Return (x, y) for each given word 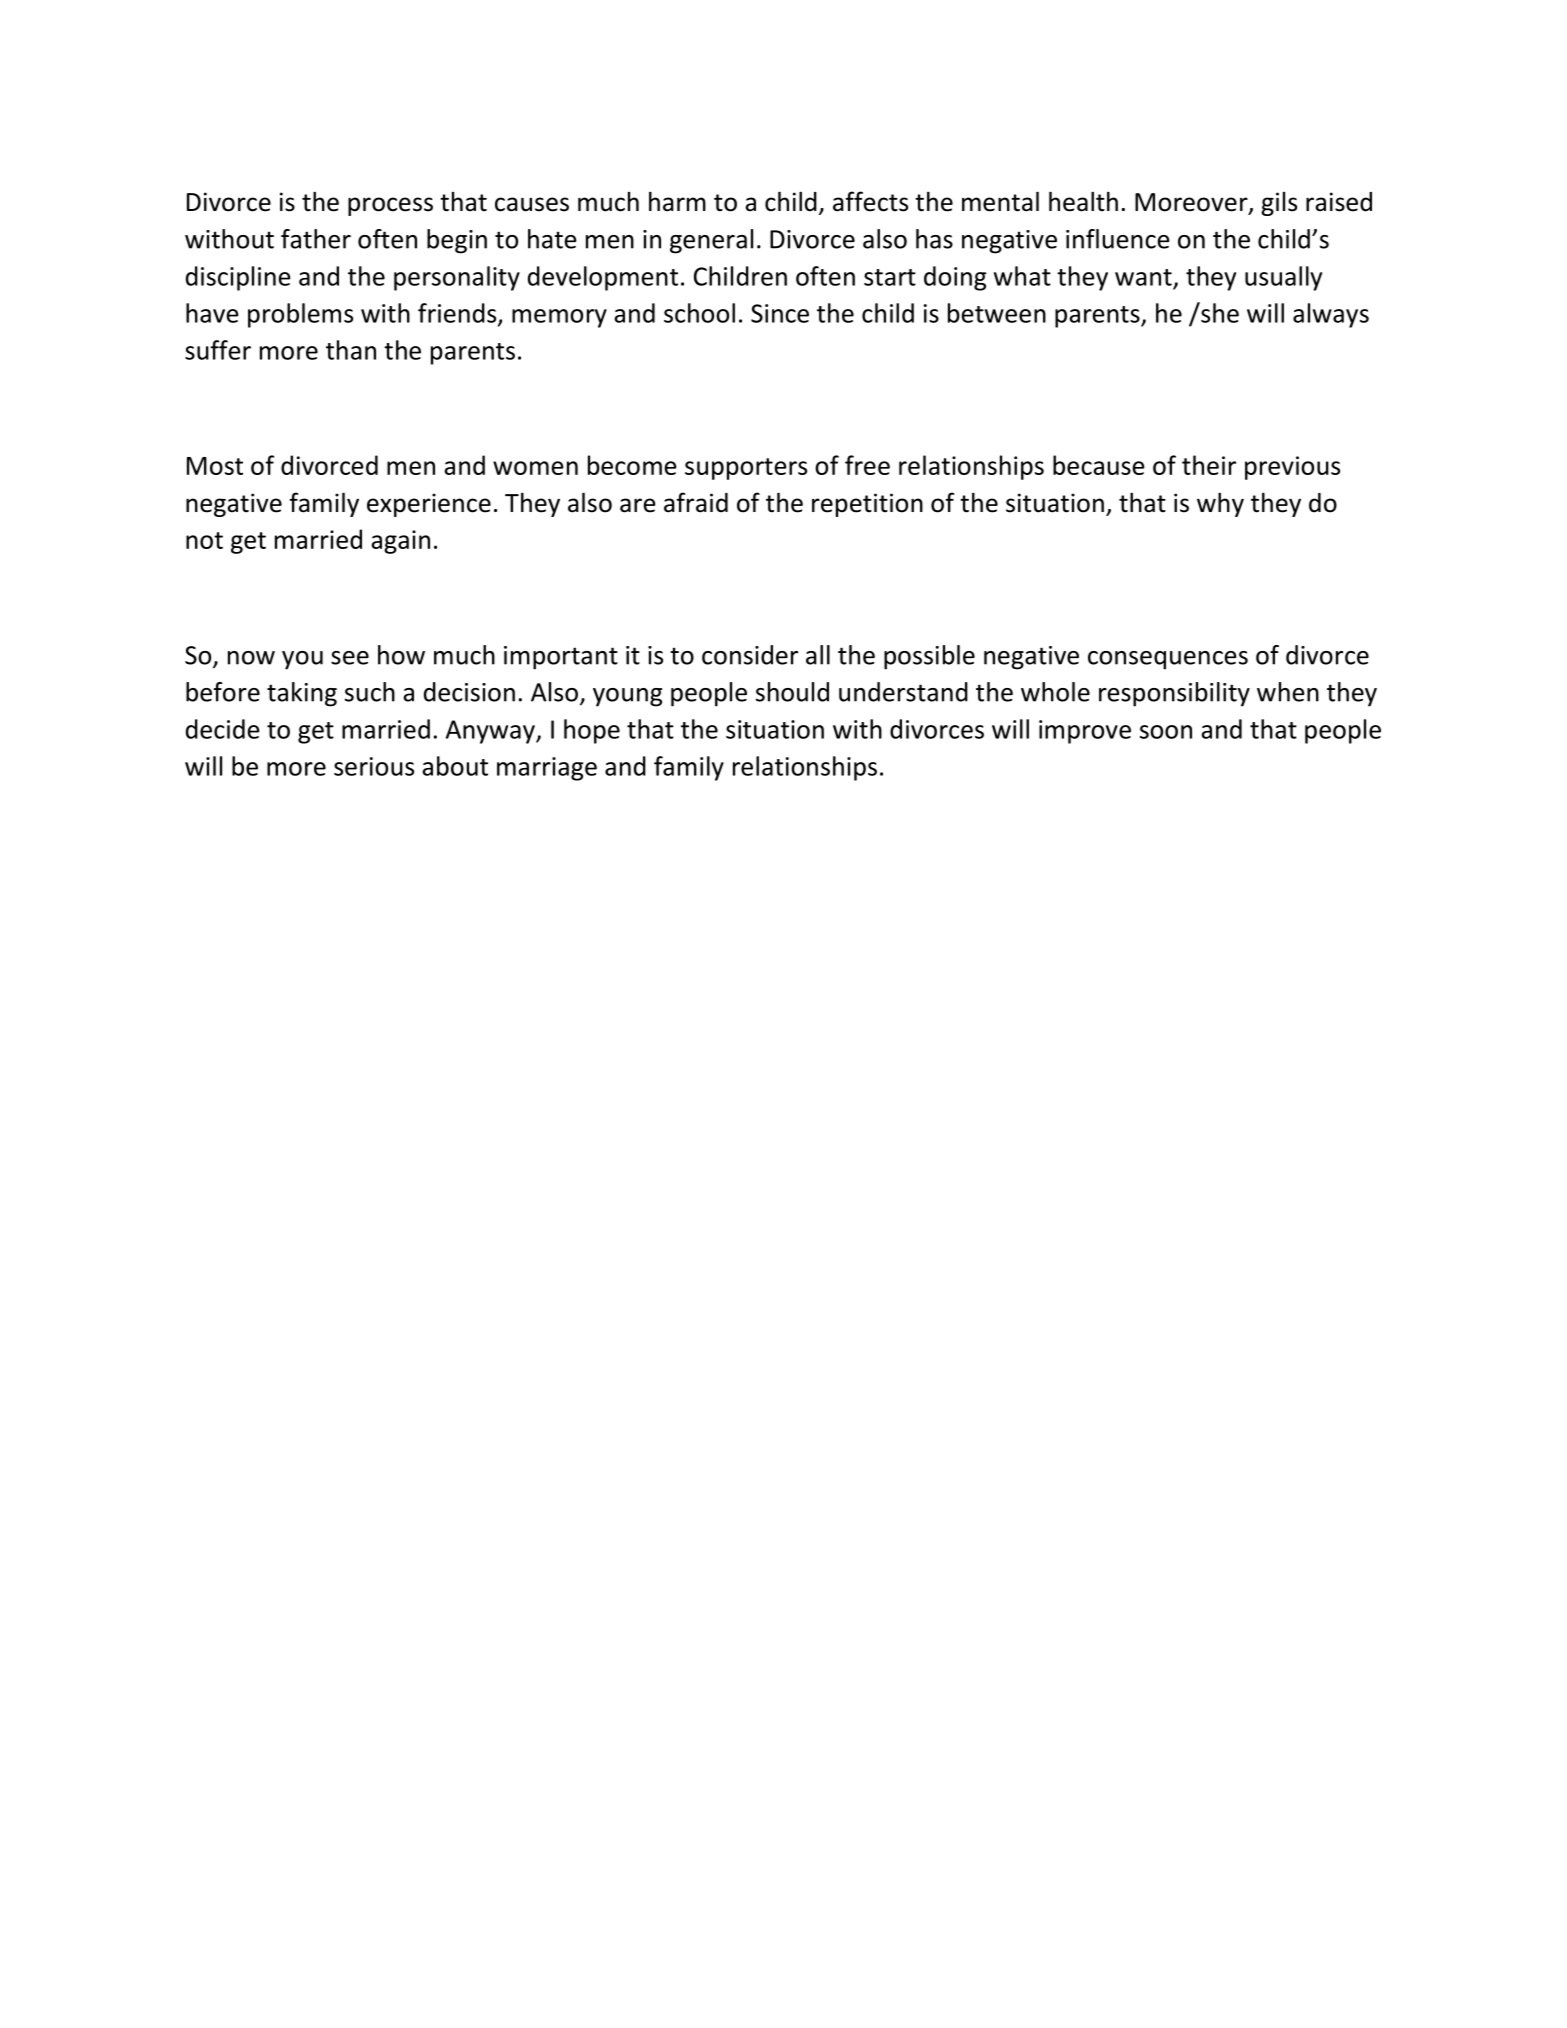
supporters (746, 469)
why (1220, 504)
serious (374, 766)
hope (592, 731)
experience (429, 505)
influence (1118, 239)
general (711, 241)
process (390, 206)
